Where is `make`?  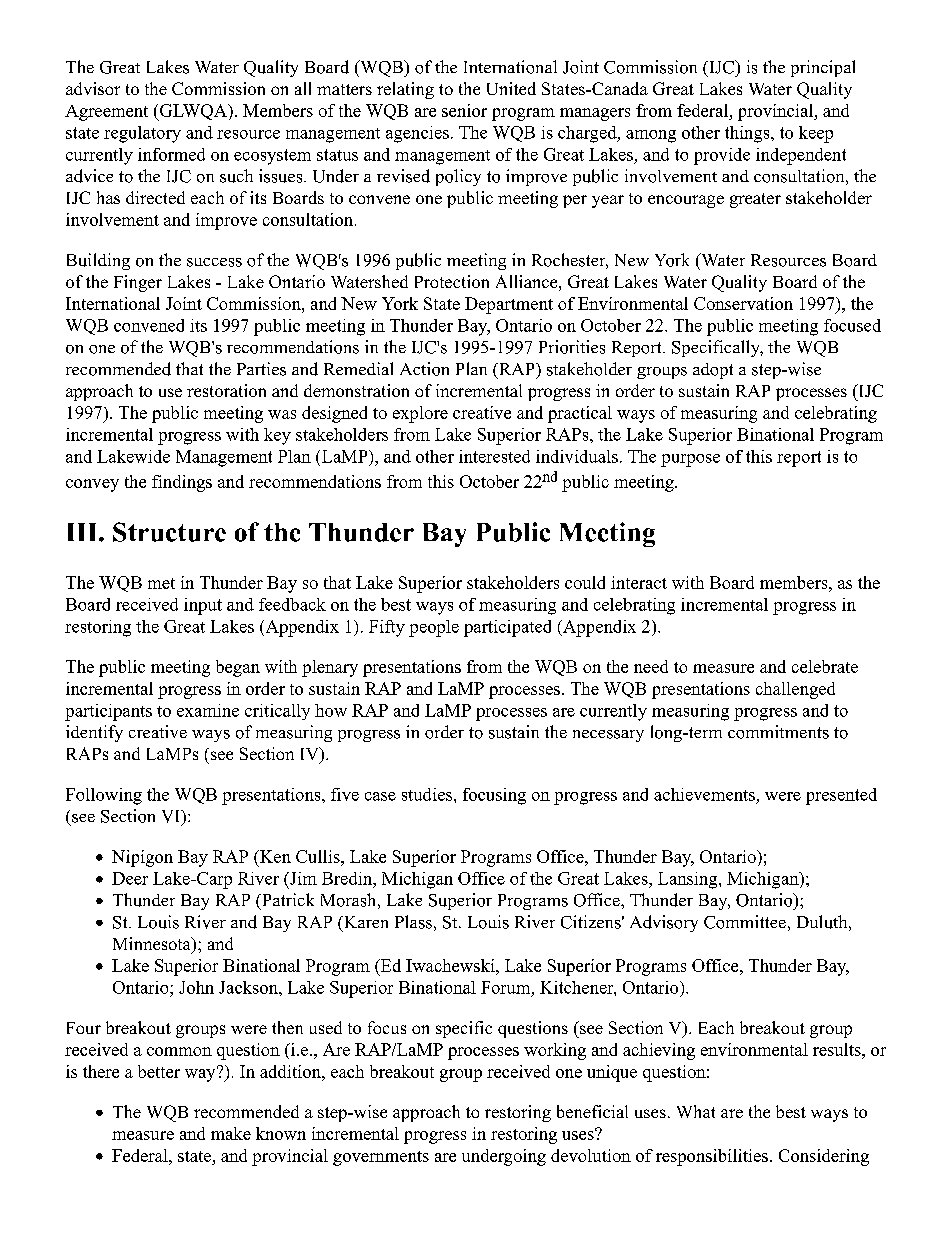
make is located at coordinates (231, 1133).
